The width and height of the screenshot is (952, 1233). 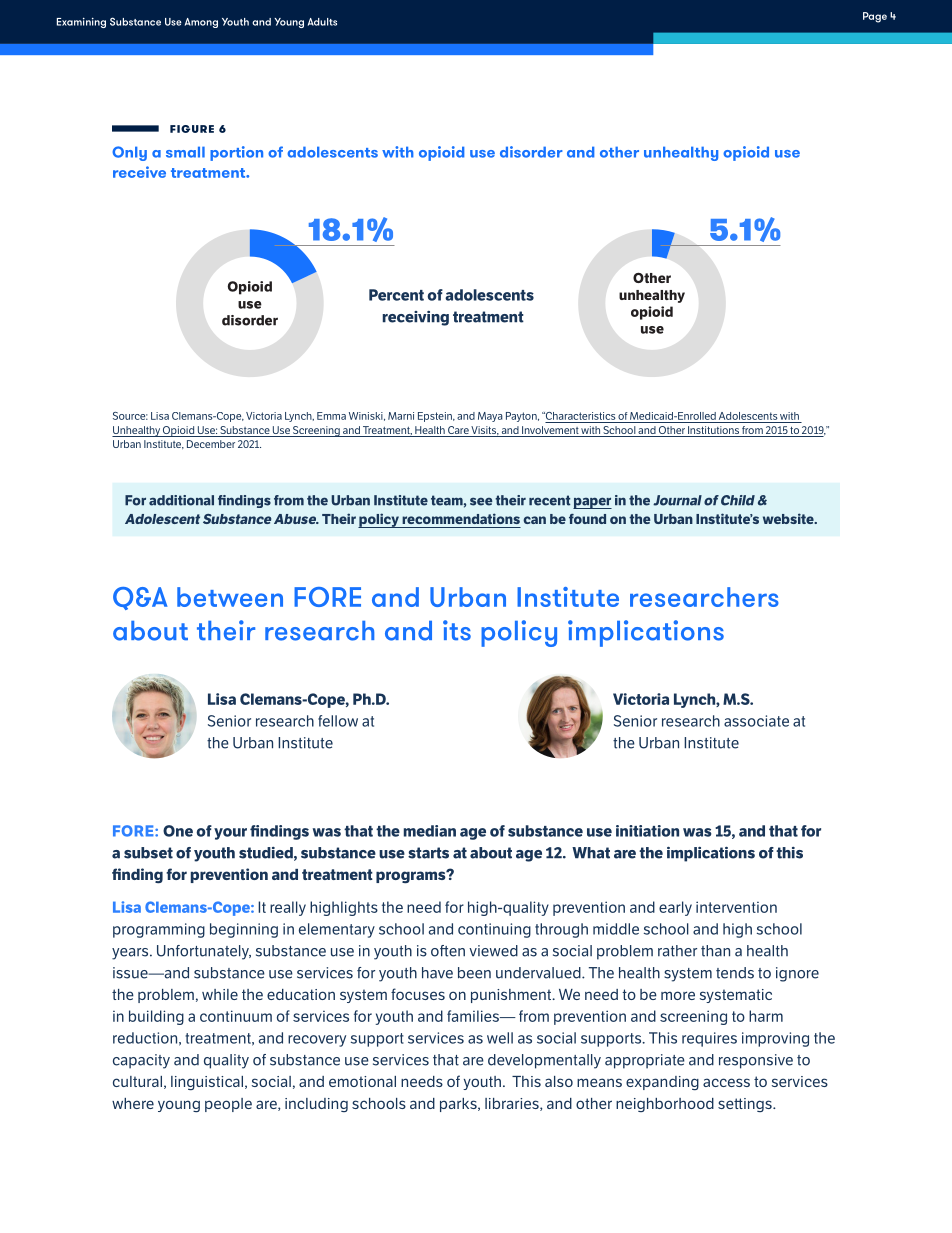 I want to click on capacity, so click(x=141, y=1061).
